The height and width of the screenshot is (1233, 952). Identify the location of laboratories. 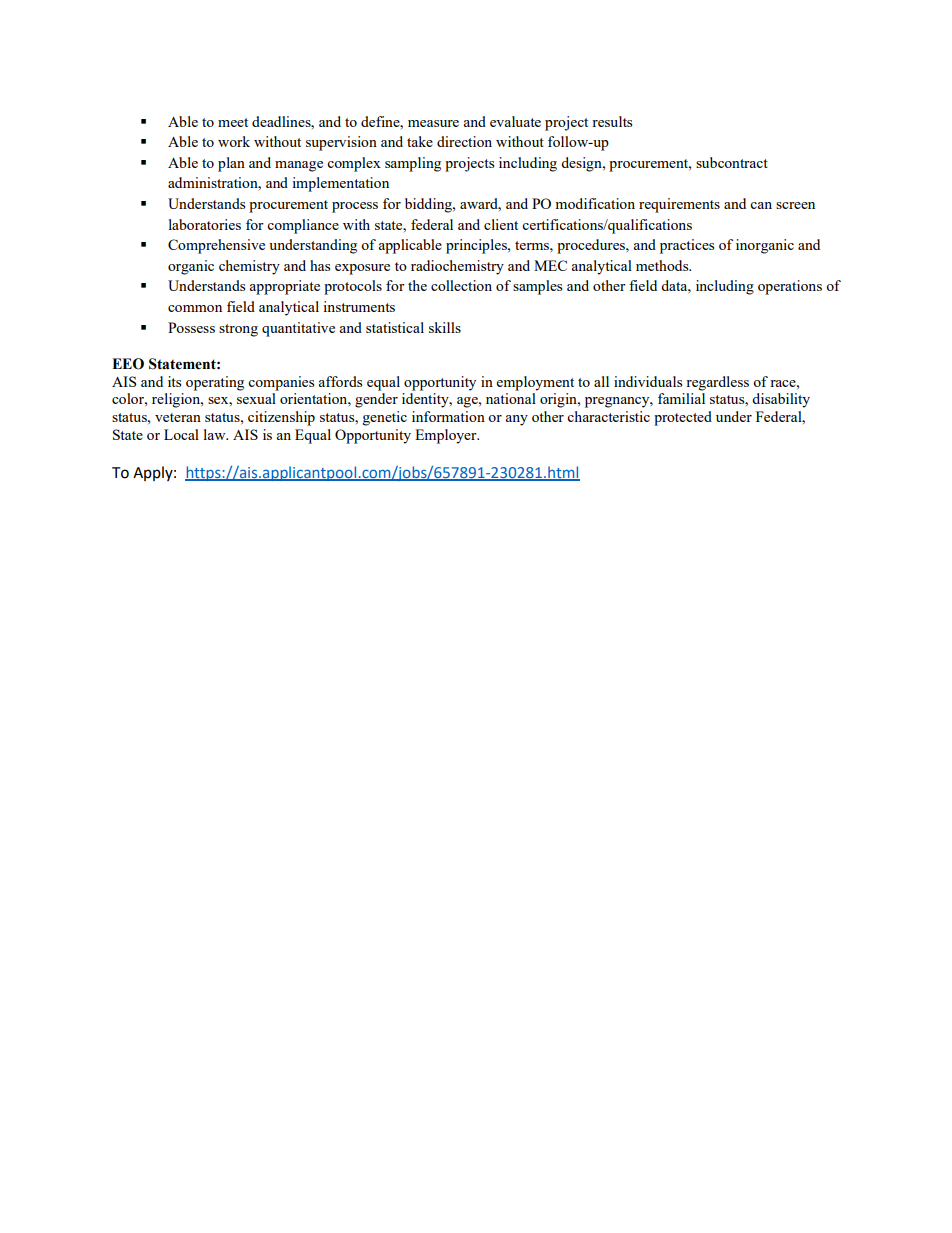
(205, 224).
